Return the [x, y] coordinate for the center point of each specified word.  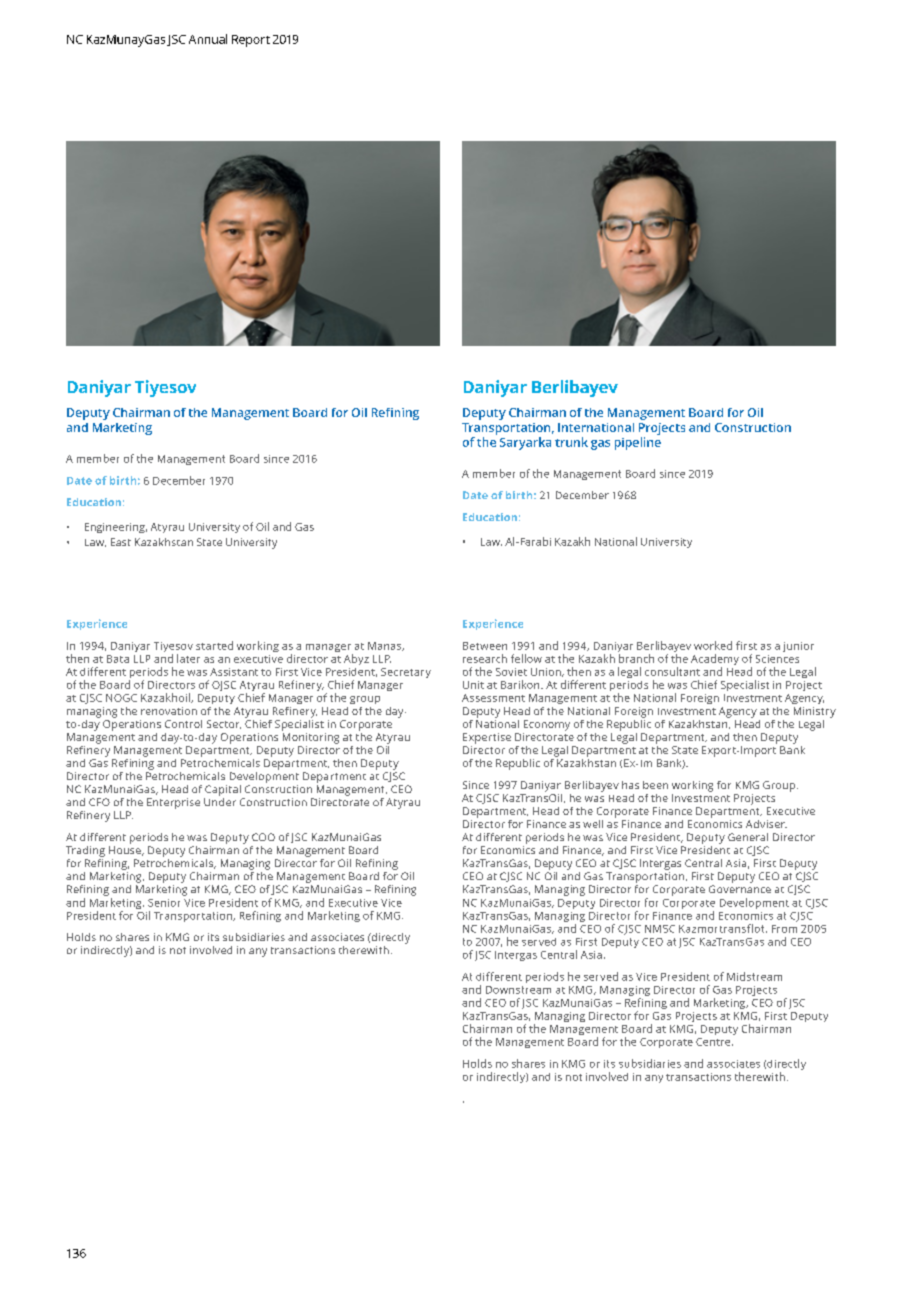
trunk [571, 442]
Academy [715, 661]
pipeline [638, 443]
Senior [164, 903]
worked [713, 645]
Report [251, 41]
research [485, 658]
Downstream [518, 990]
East [121, 542]
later [188, 658]
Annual [208, 39]
